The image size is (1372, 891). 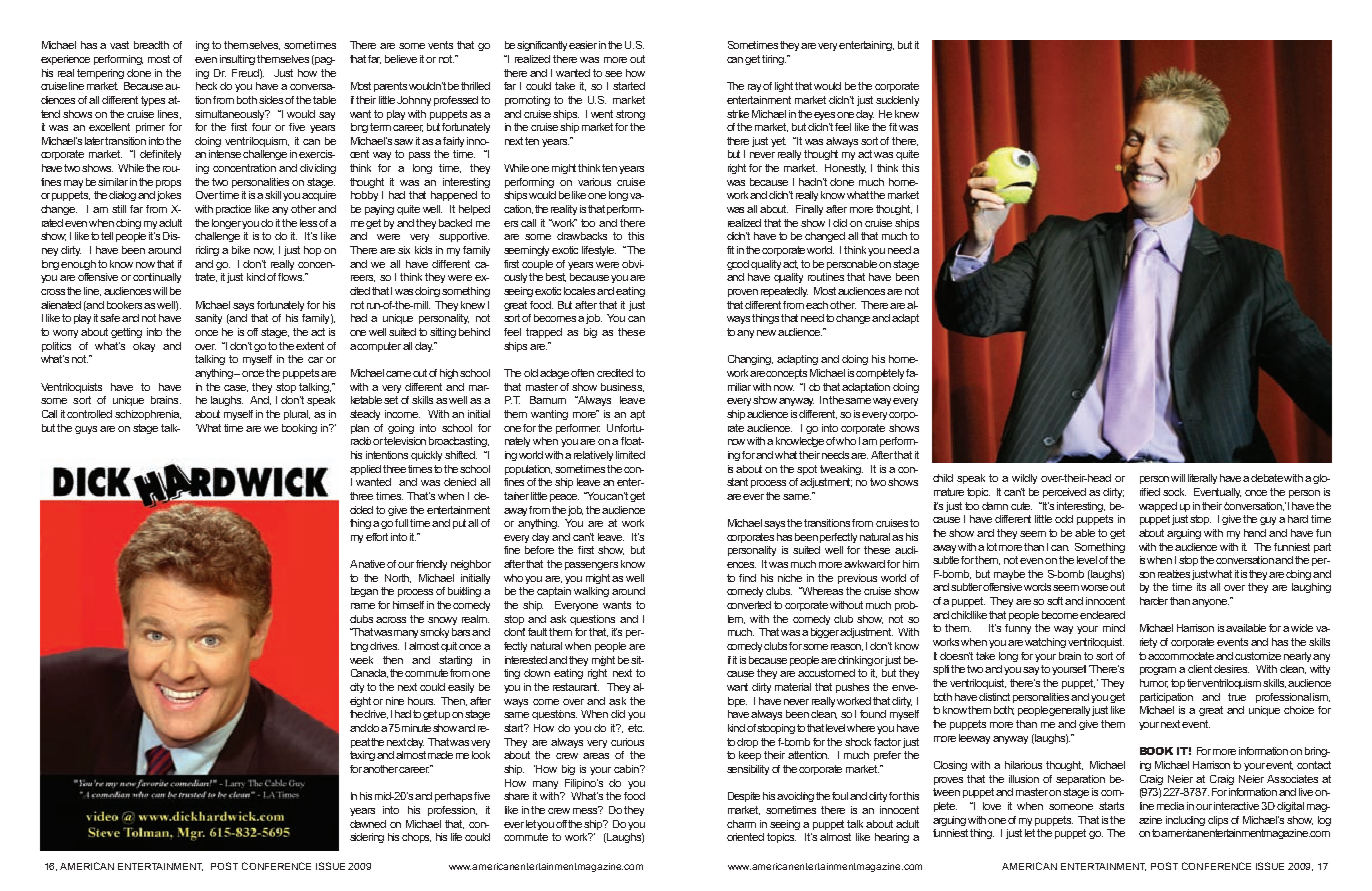 What do you see at coordinates (793, 687) in the image?
I see `material` at bounding box center [793, 687].
